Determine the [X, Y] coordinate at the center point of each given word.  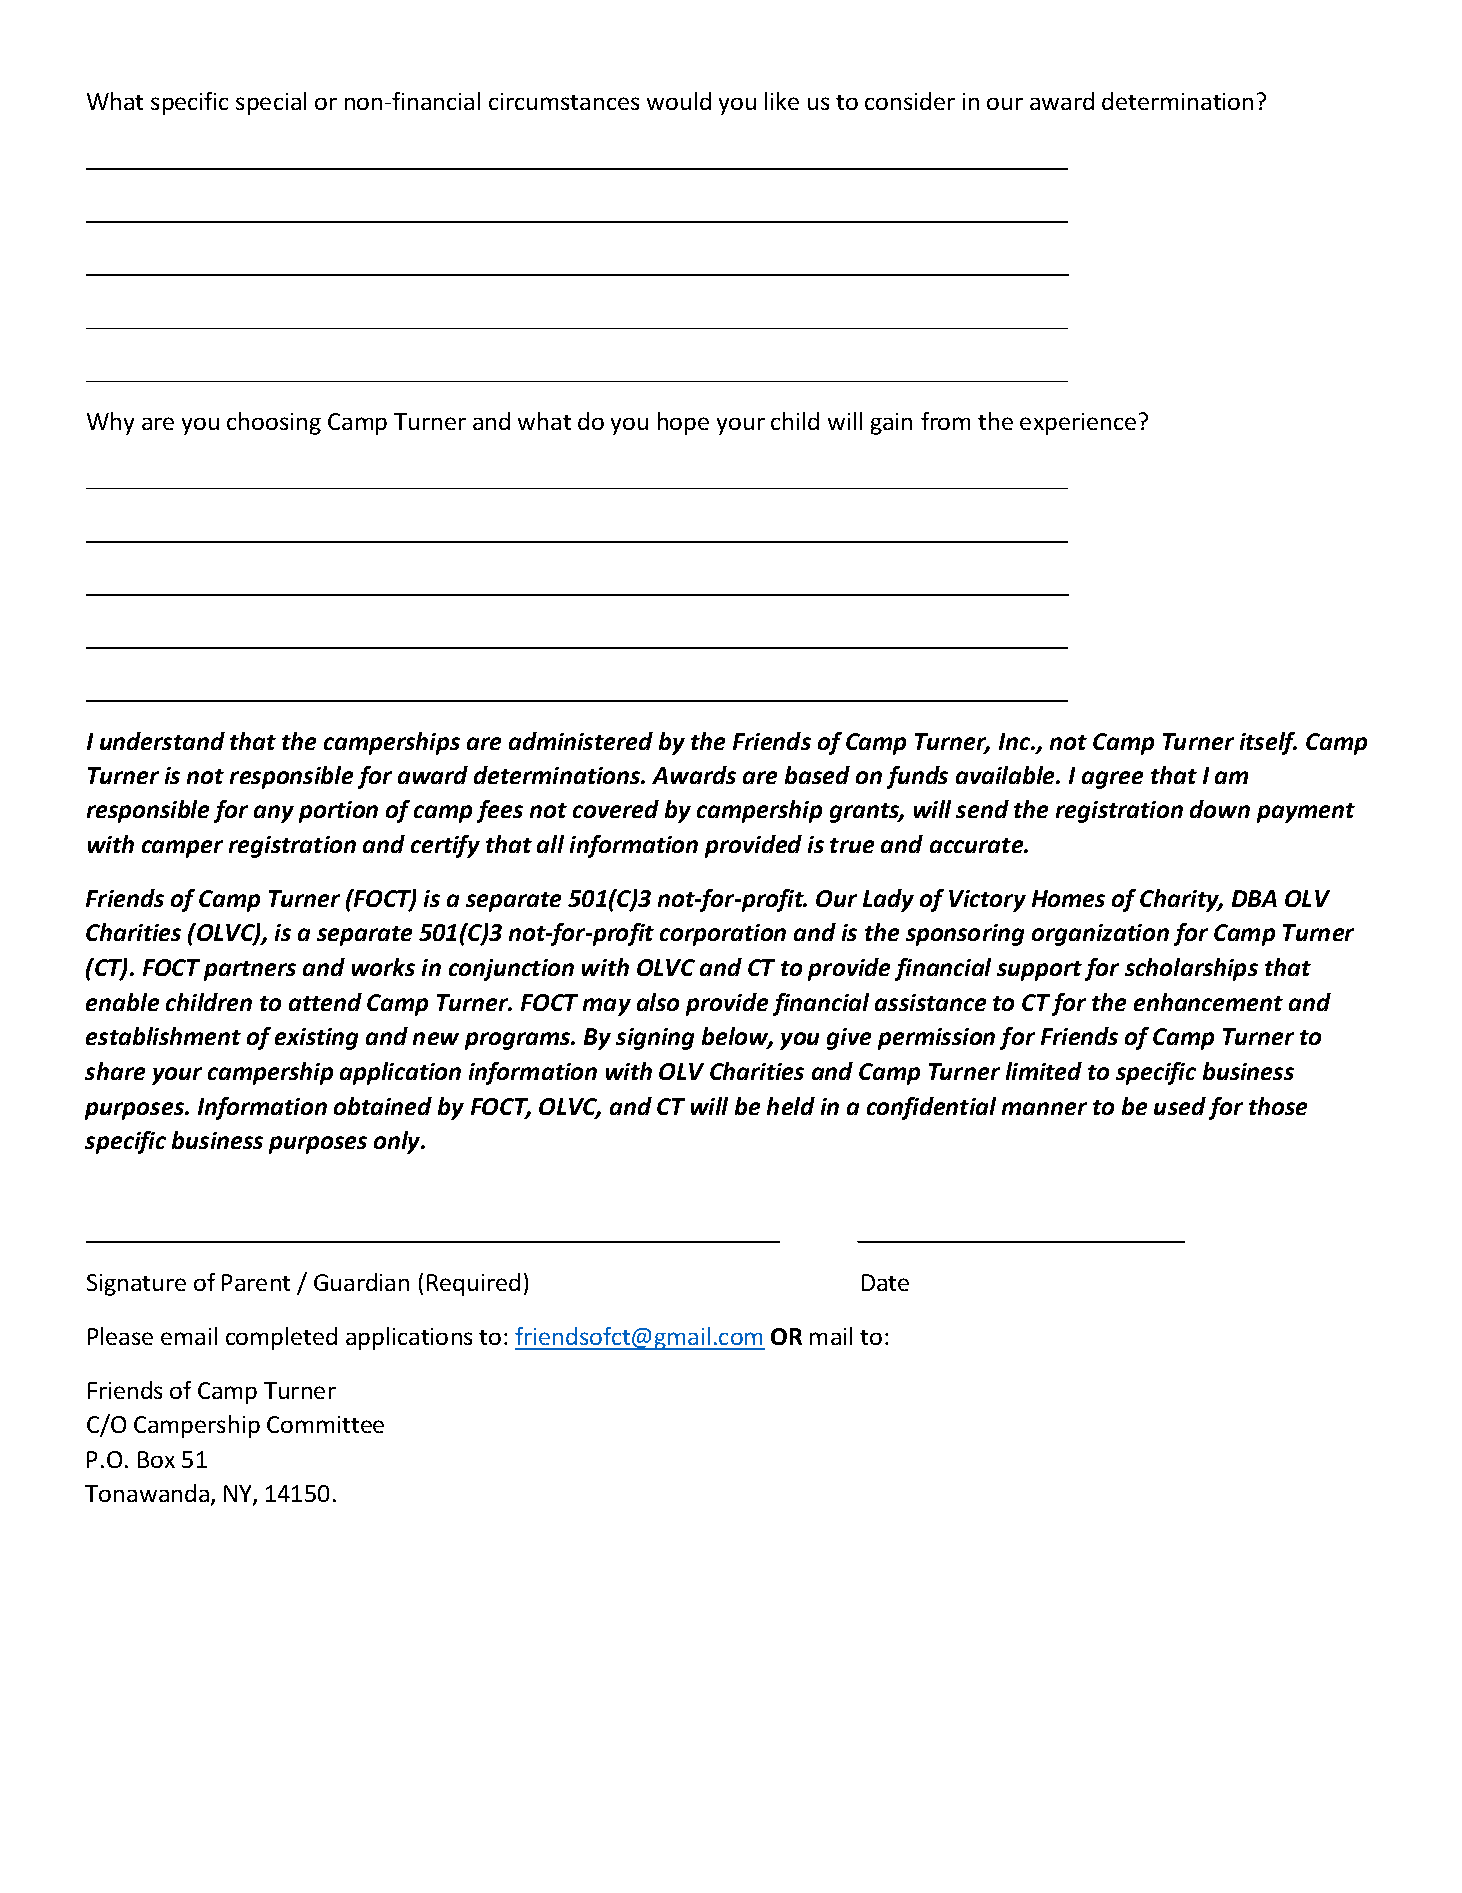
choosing [274, 423]
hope [683, 423]
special [271, 103]
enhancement [1208, 1002]
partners [250, 971]
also [658, 1002]
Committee [325, 1424]
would [679, 101]
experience [1078, 424]
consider [910, 101]
